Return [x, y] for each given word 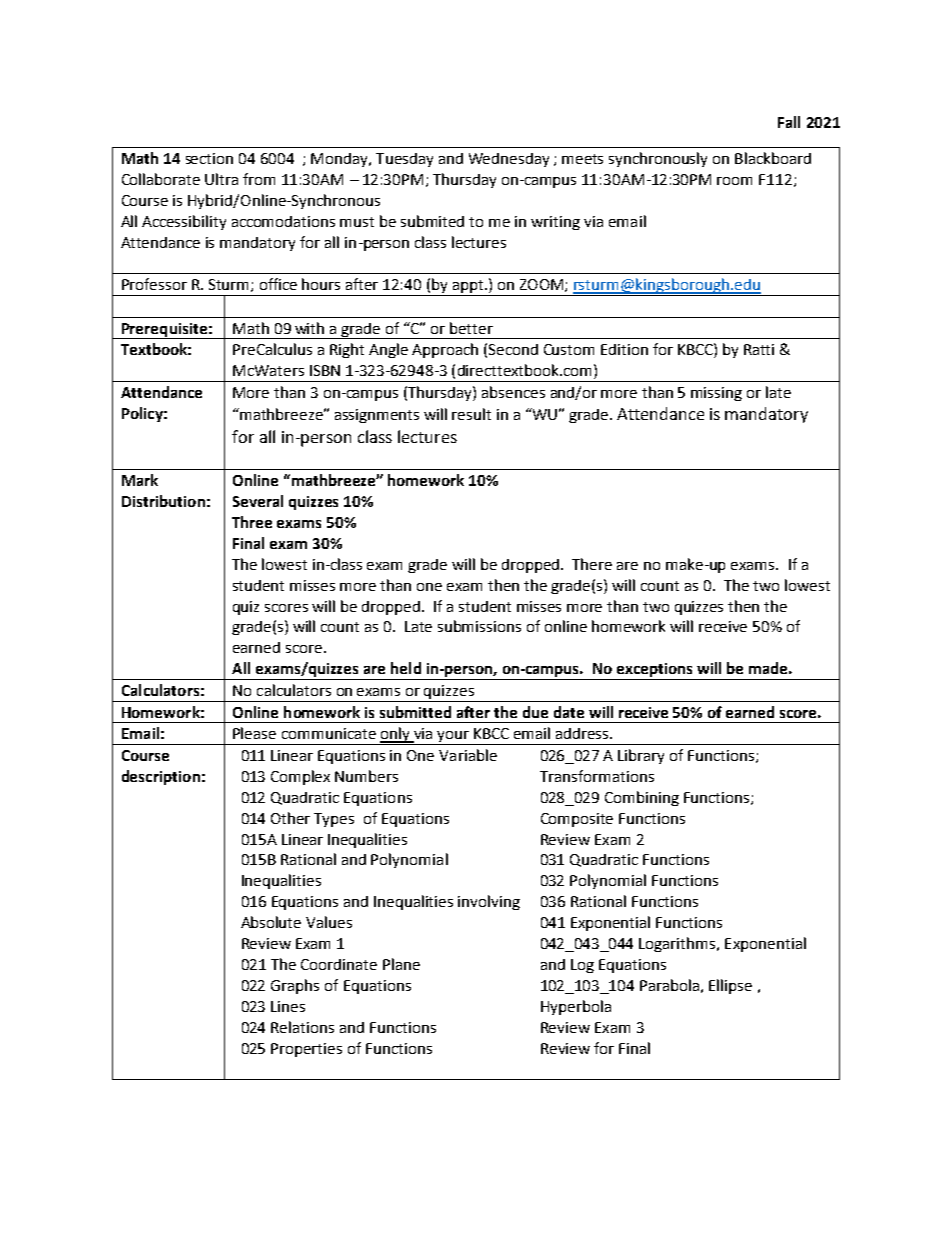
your [453, 738]
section [209, 158]
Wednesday [509, 160]
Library [641, 756]
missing [716, 394]
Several [258, 501]
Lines [288, 1006]
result [471, 414]
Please [254, 733]
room [734, 181]
